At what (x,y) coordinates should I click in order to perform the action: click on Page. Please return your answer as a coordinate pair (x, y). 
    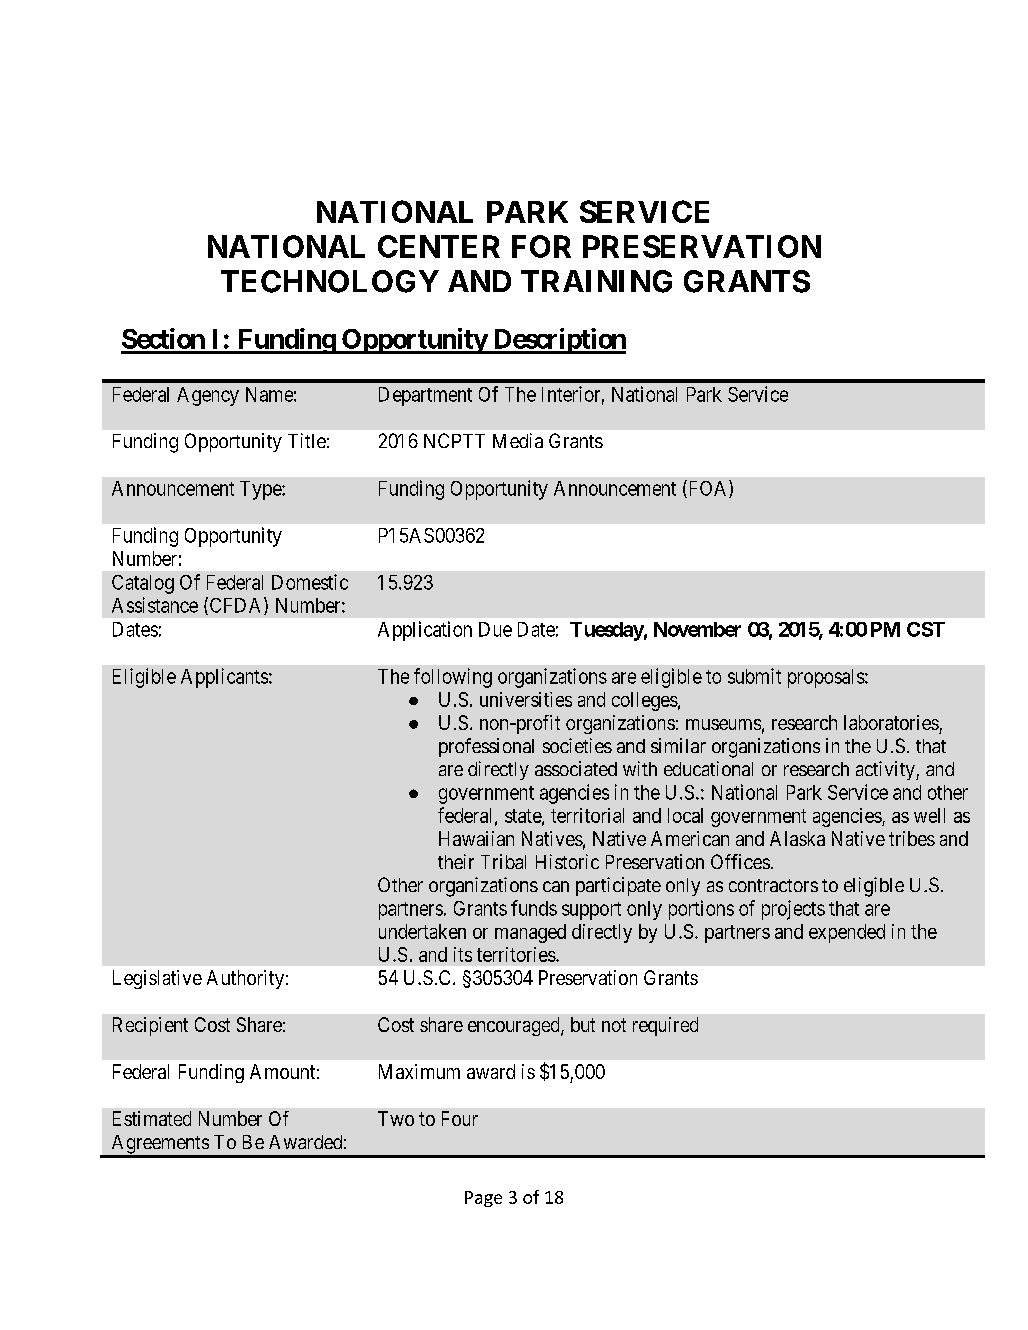
    Looking at the image, I should click on (483, 1199).
